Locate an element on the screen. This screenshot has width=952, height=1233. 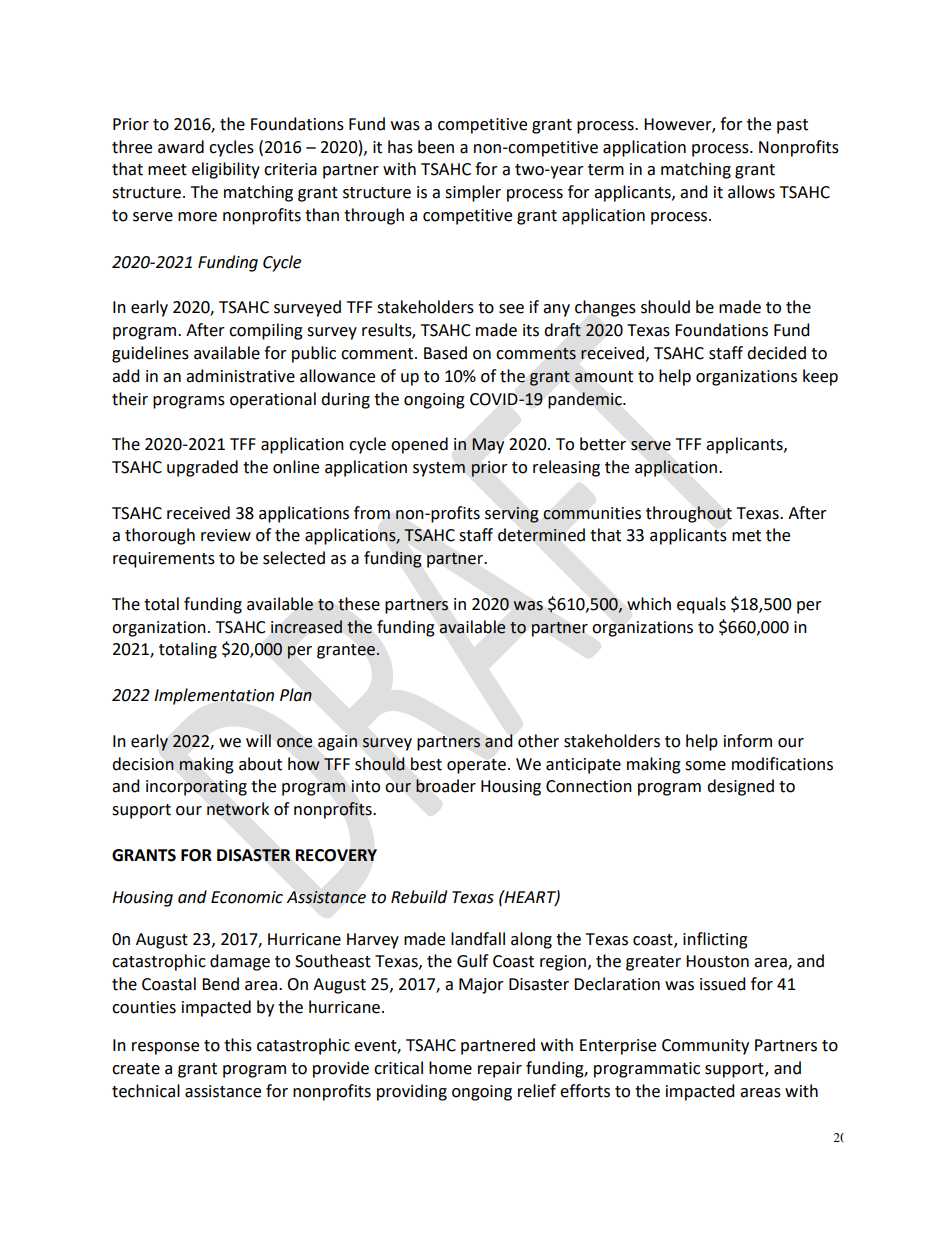
home is located at coordinates (450, 1068).
